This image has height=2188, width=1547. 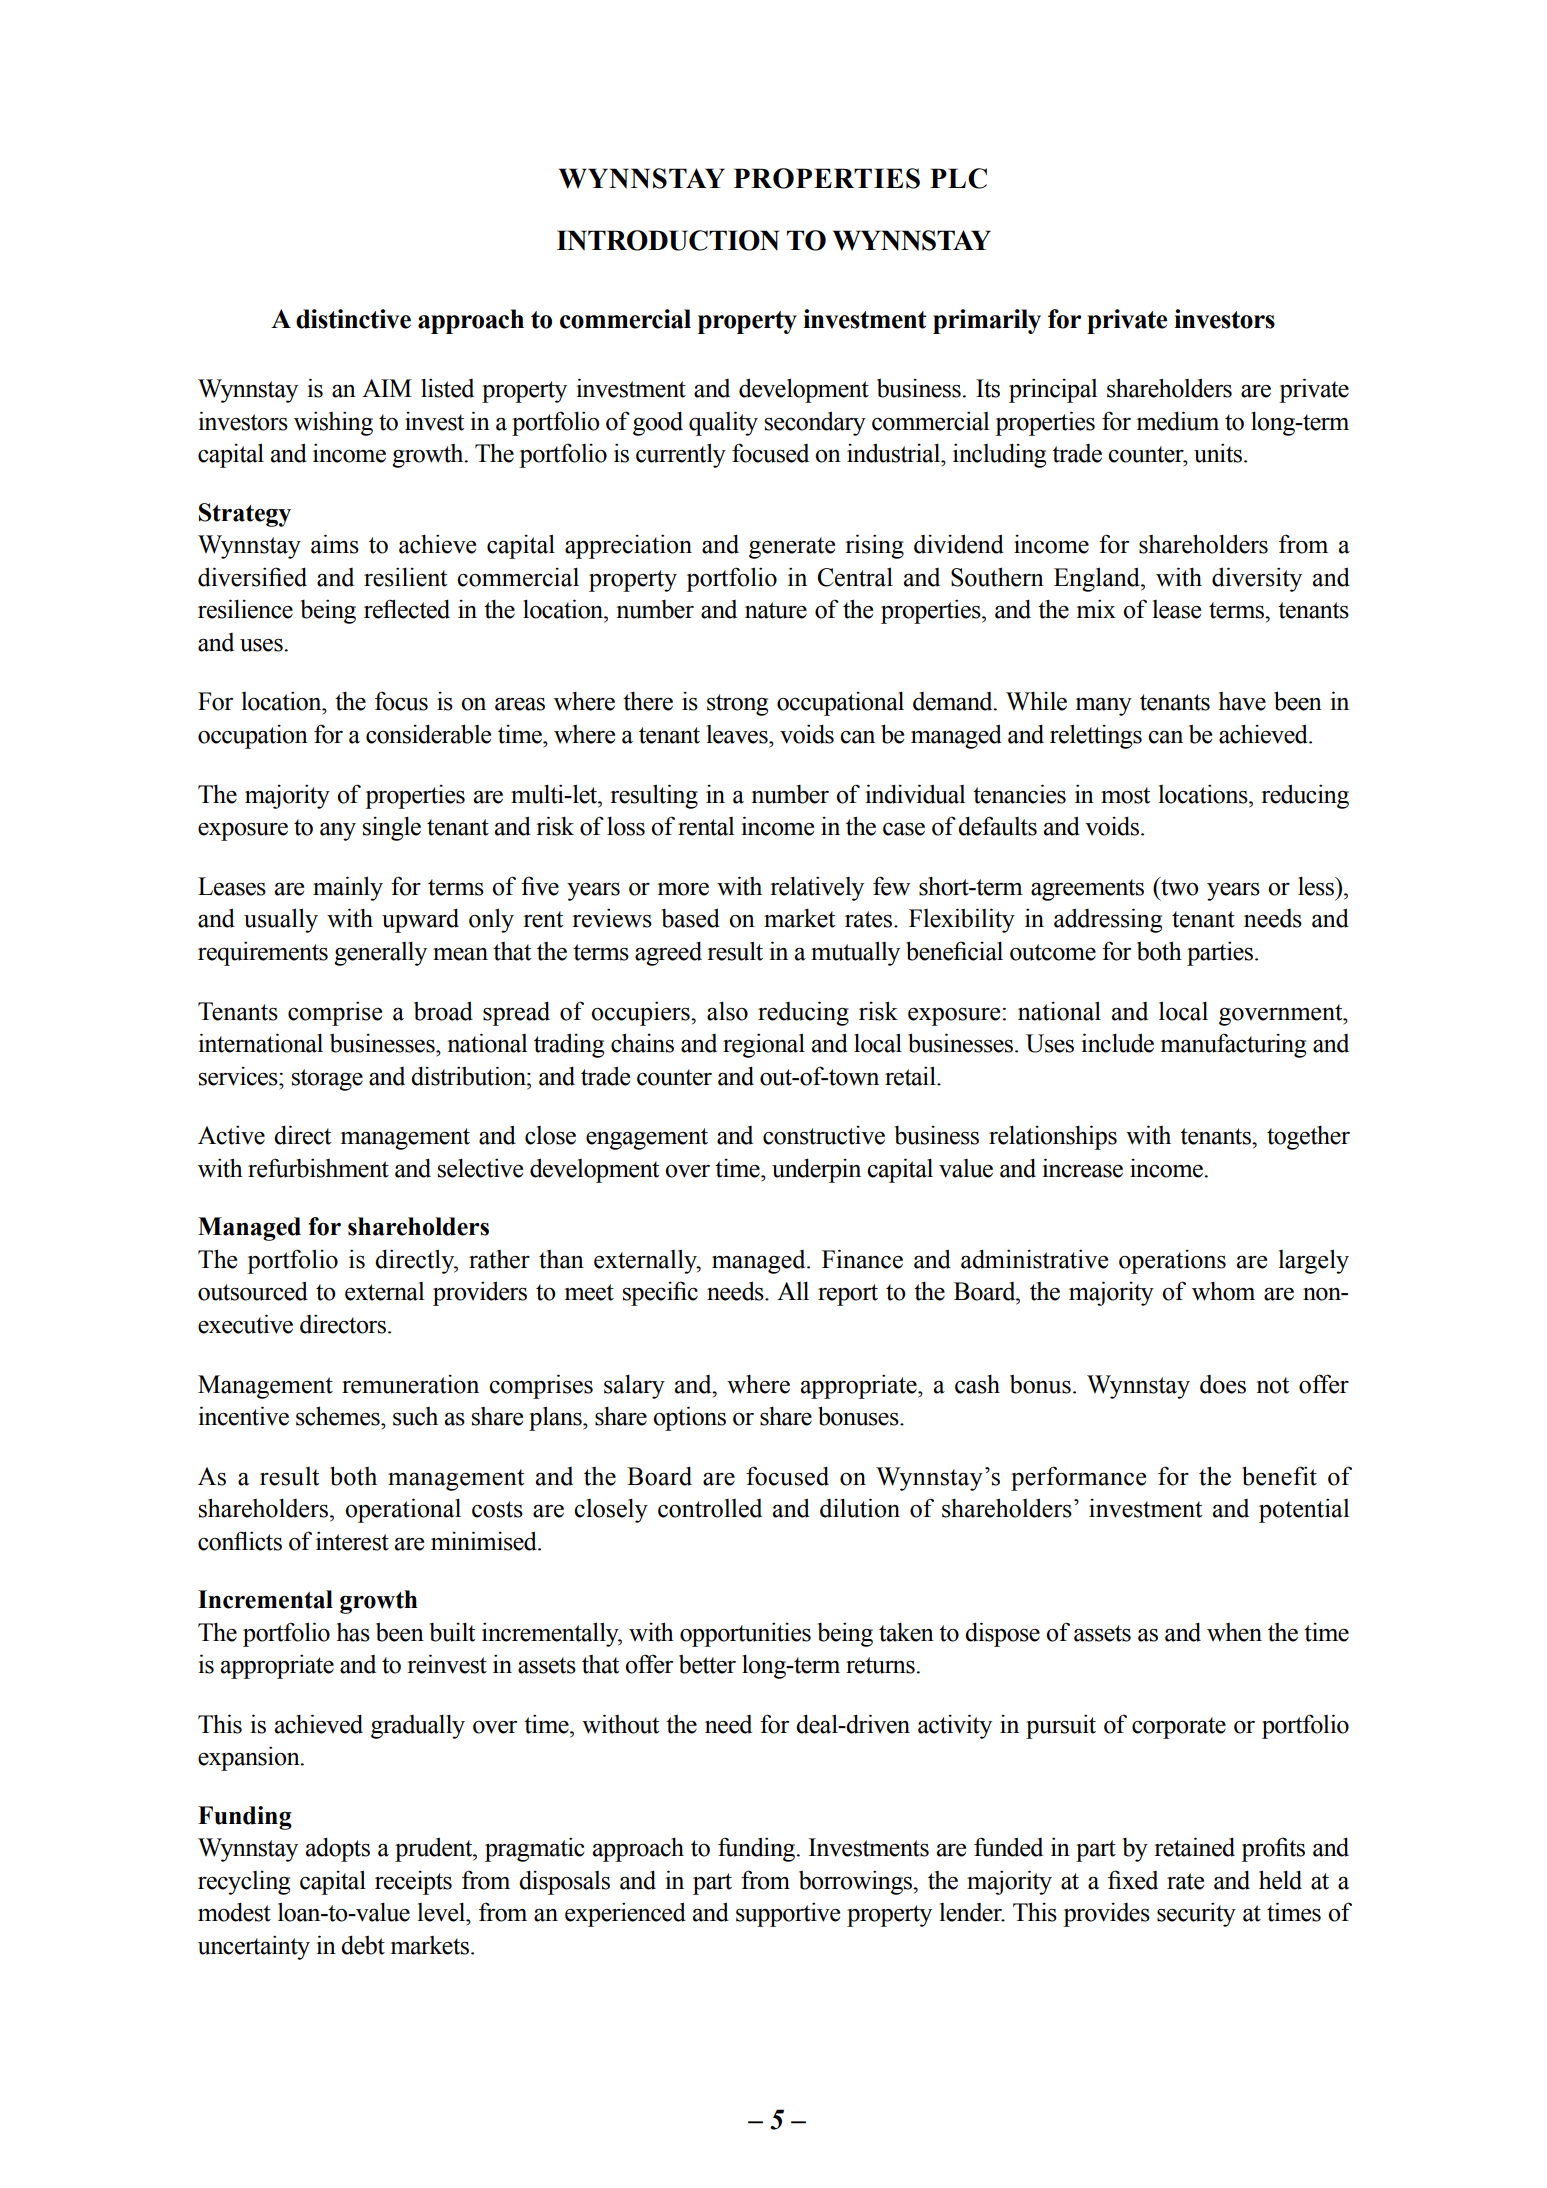 What do you see at coordinates (413, 1883) in the image?
I see `receipts` at bounding box center [413, 1883].
